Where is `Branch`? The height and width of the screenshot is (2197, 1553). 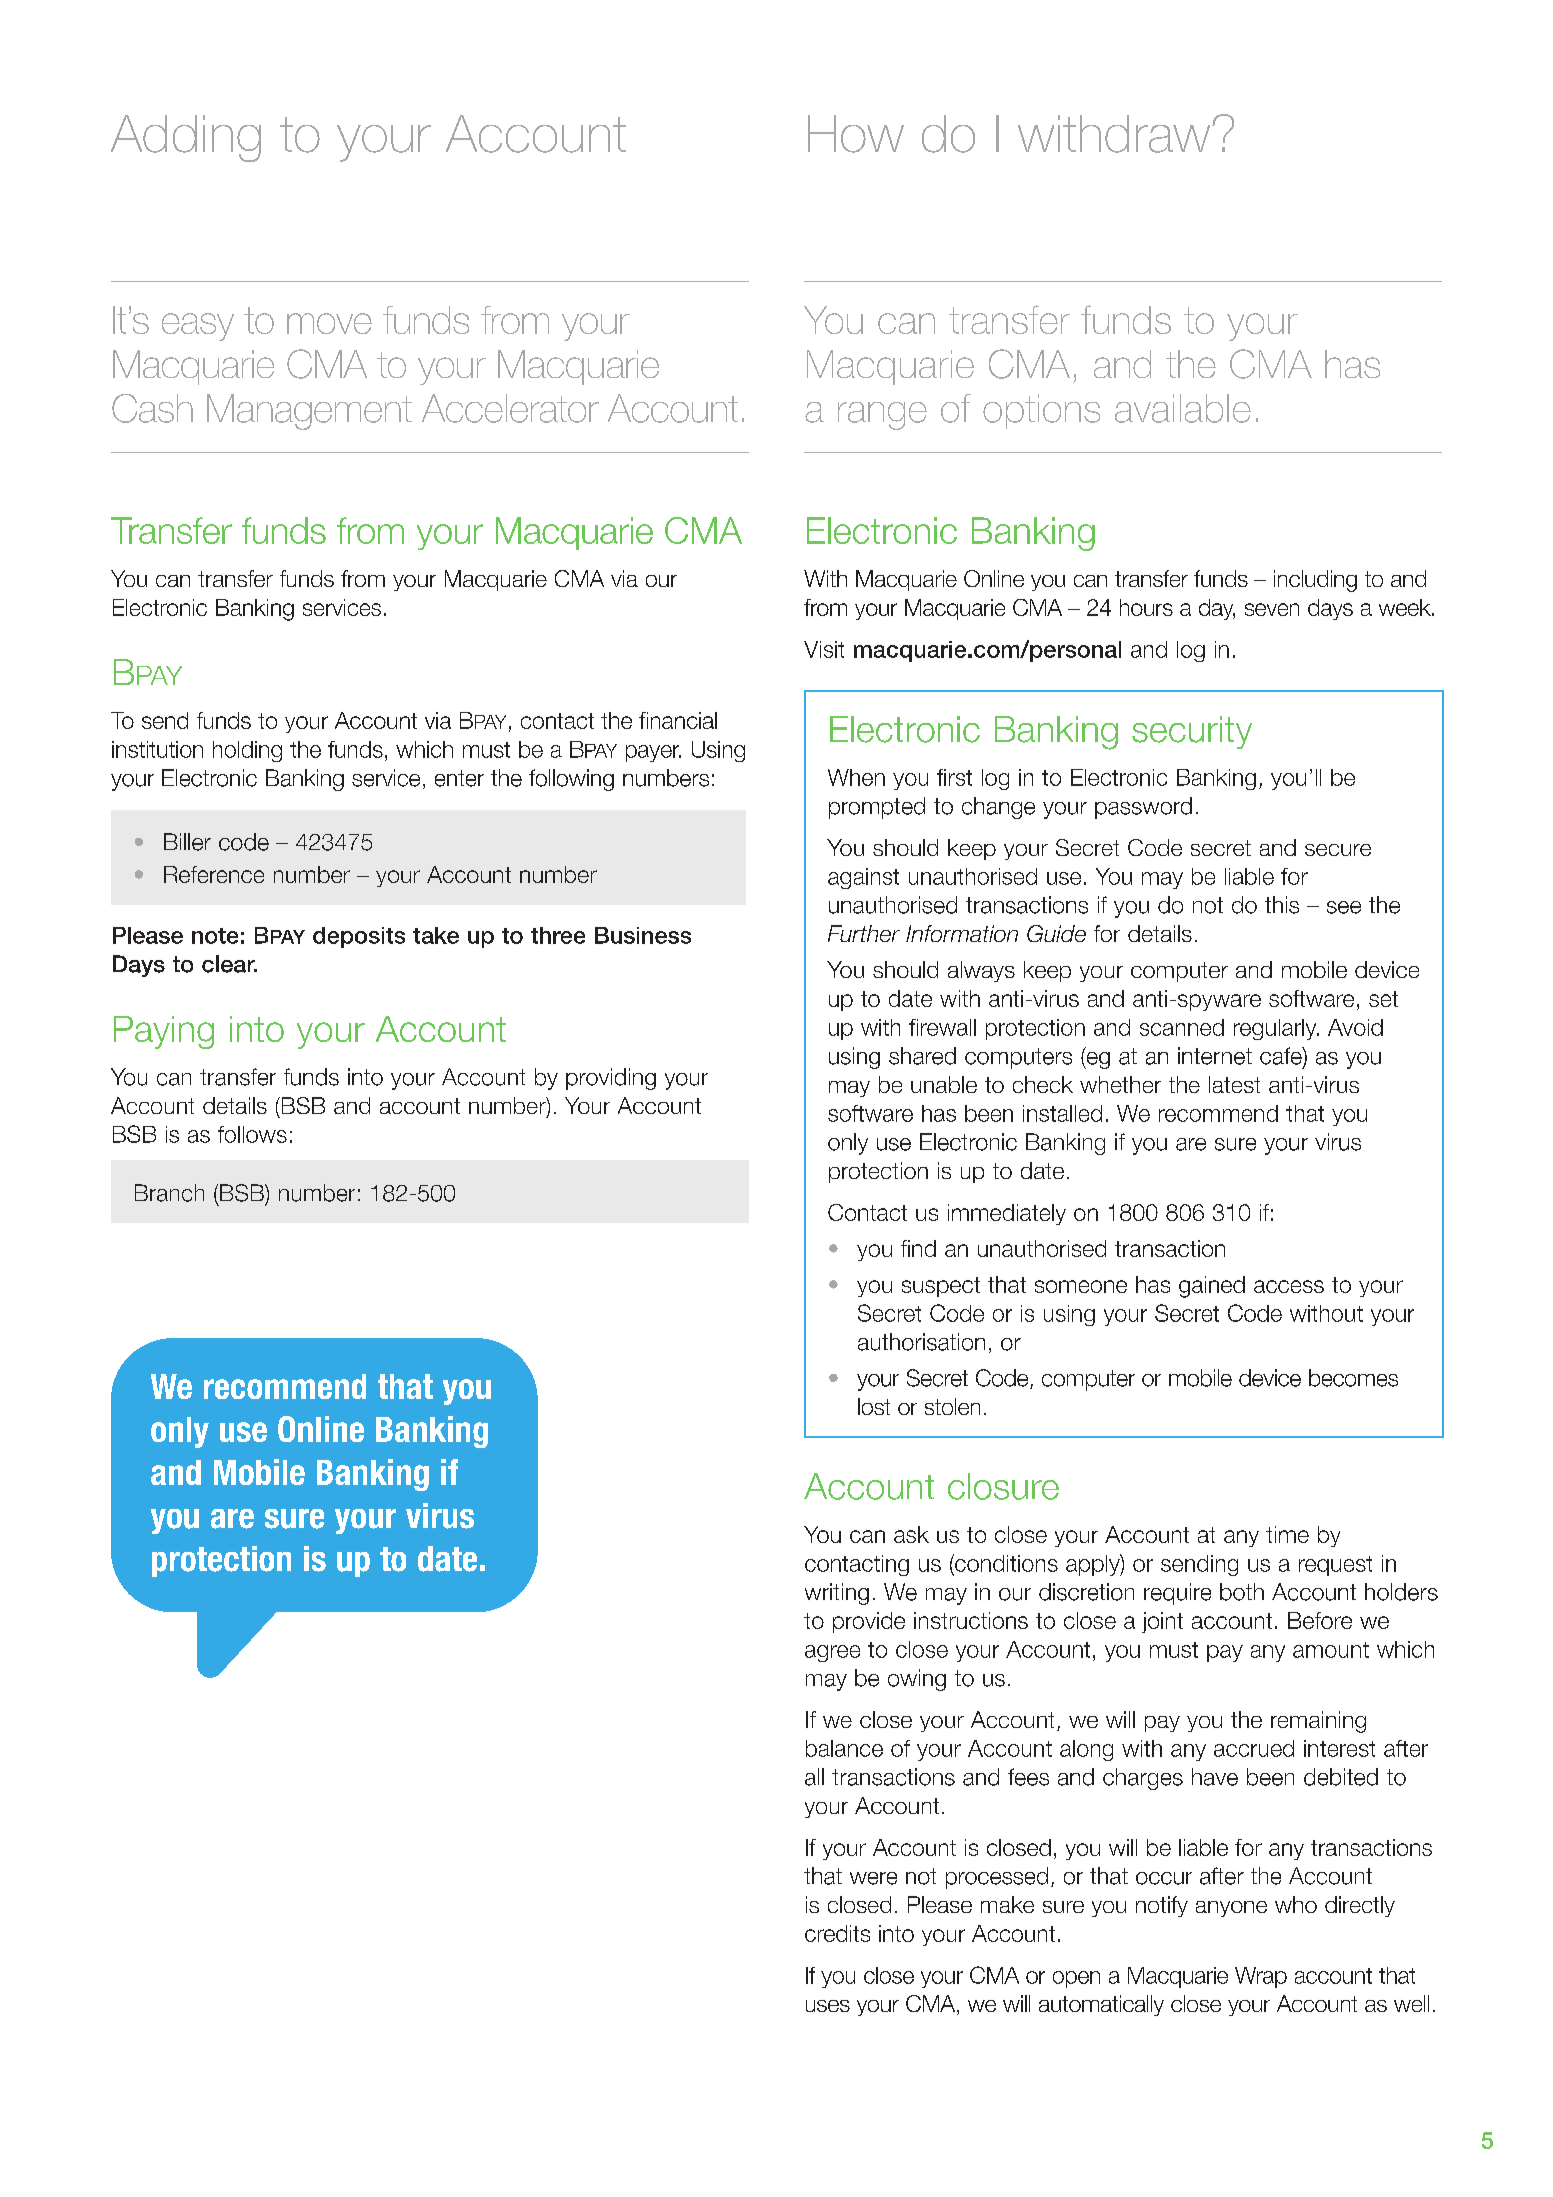 Branch is located at coordinates (169, 1193).
